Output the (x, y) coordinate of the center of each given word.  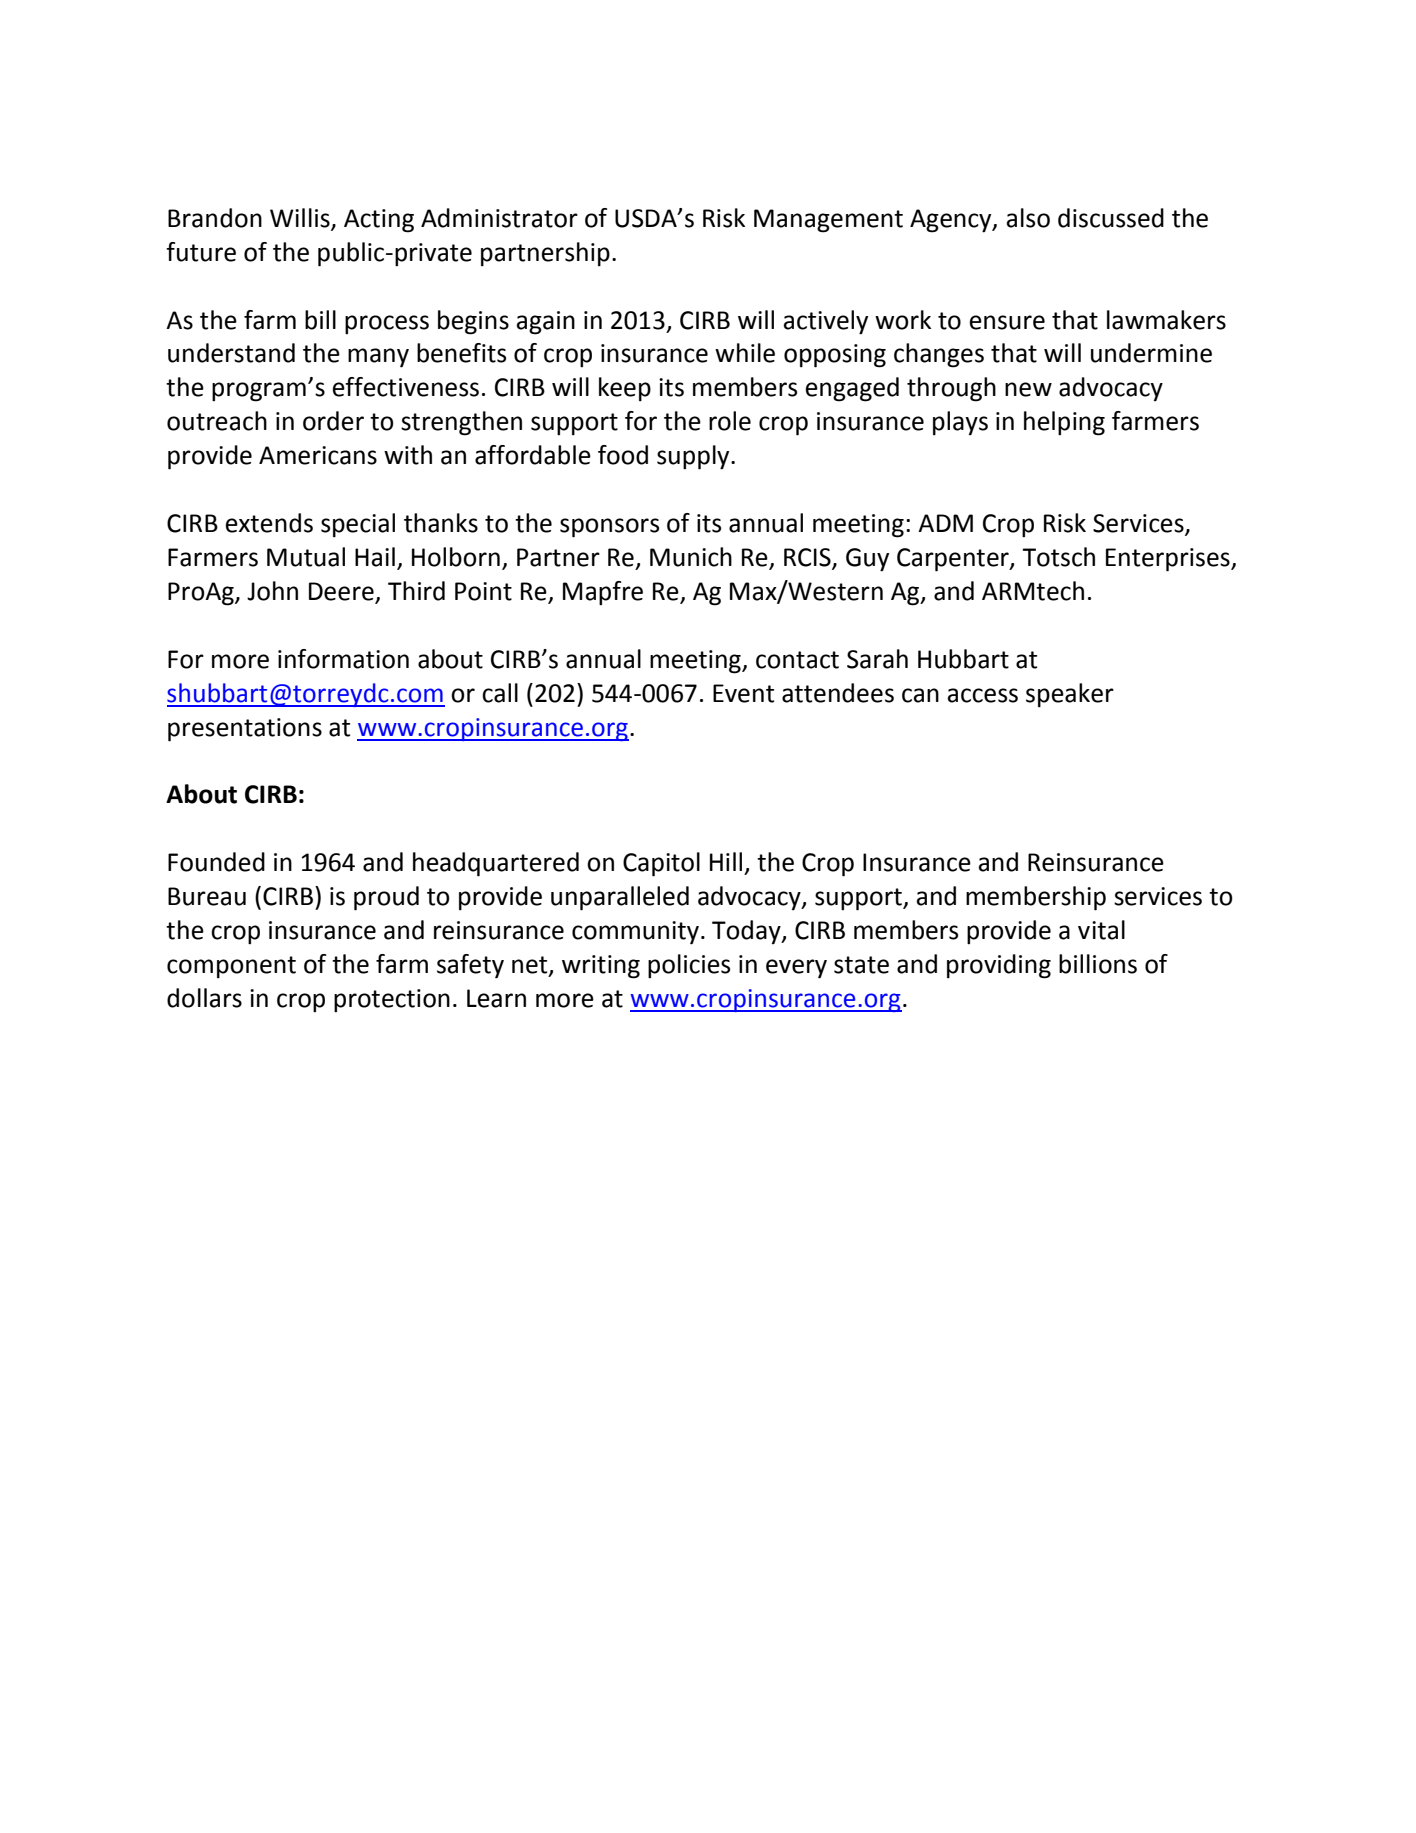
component (231, 967)
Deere (342, 592)
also (1028, 218)
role (730, 421)
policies (689, 966)
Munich (691, 557)
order (333, 421)
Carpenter (954, 560)
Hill (726, 861)
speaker (1070, 695)
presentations (245, 730)
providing (999, 966)
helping (1064, 423)
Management (828, 221)
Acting (379, 221)
